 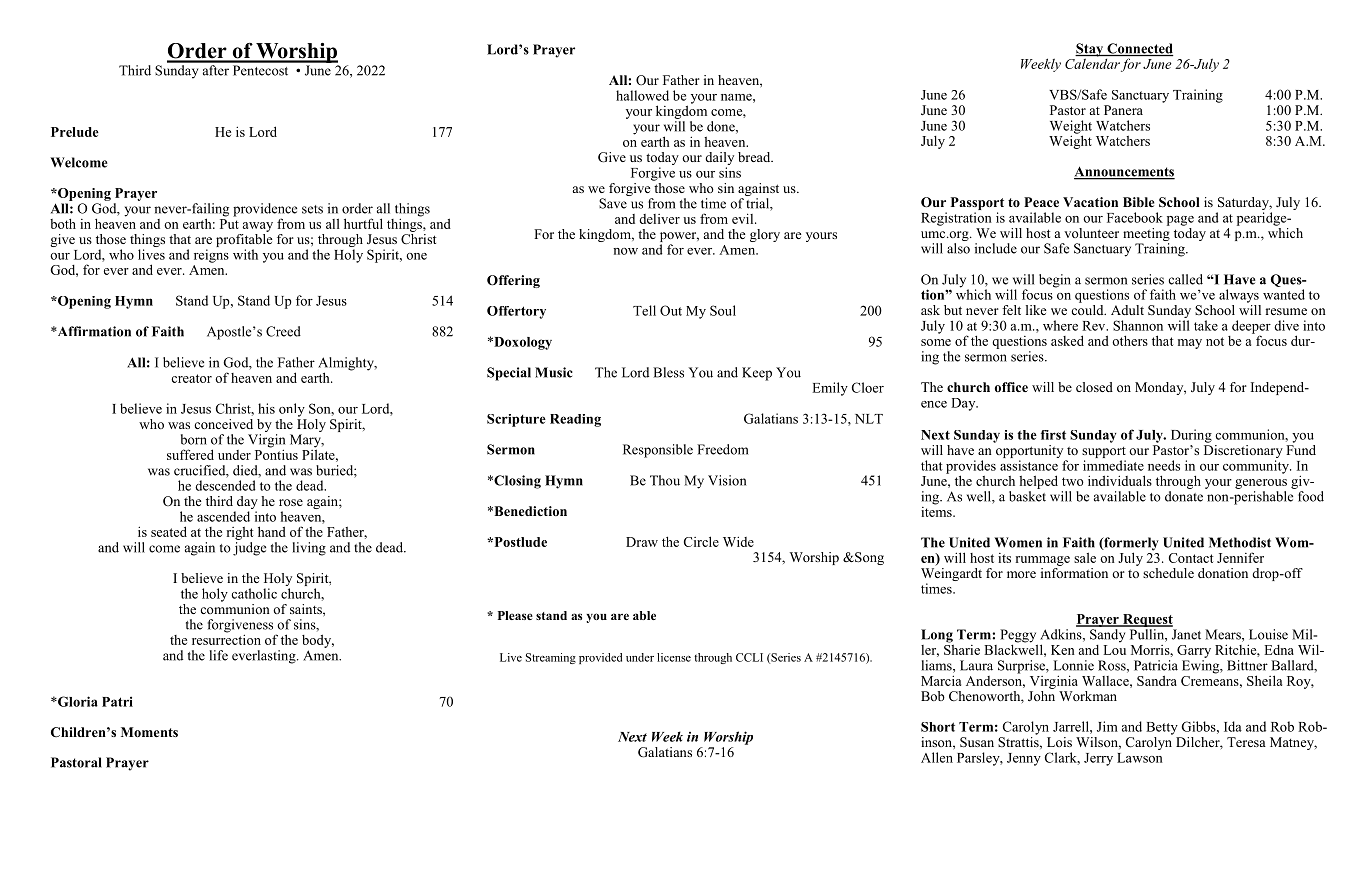 What do you see at coordinates (1139, 49) in the document?
I see `Connected` at bounding box center [1139, 49].
